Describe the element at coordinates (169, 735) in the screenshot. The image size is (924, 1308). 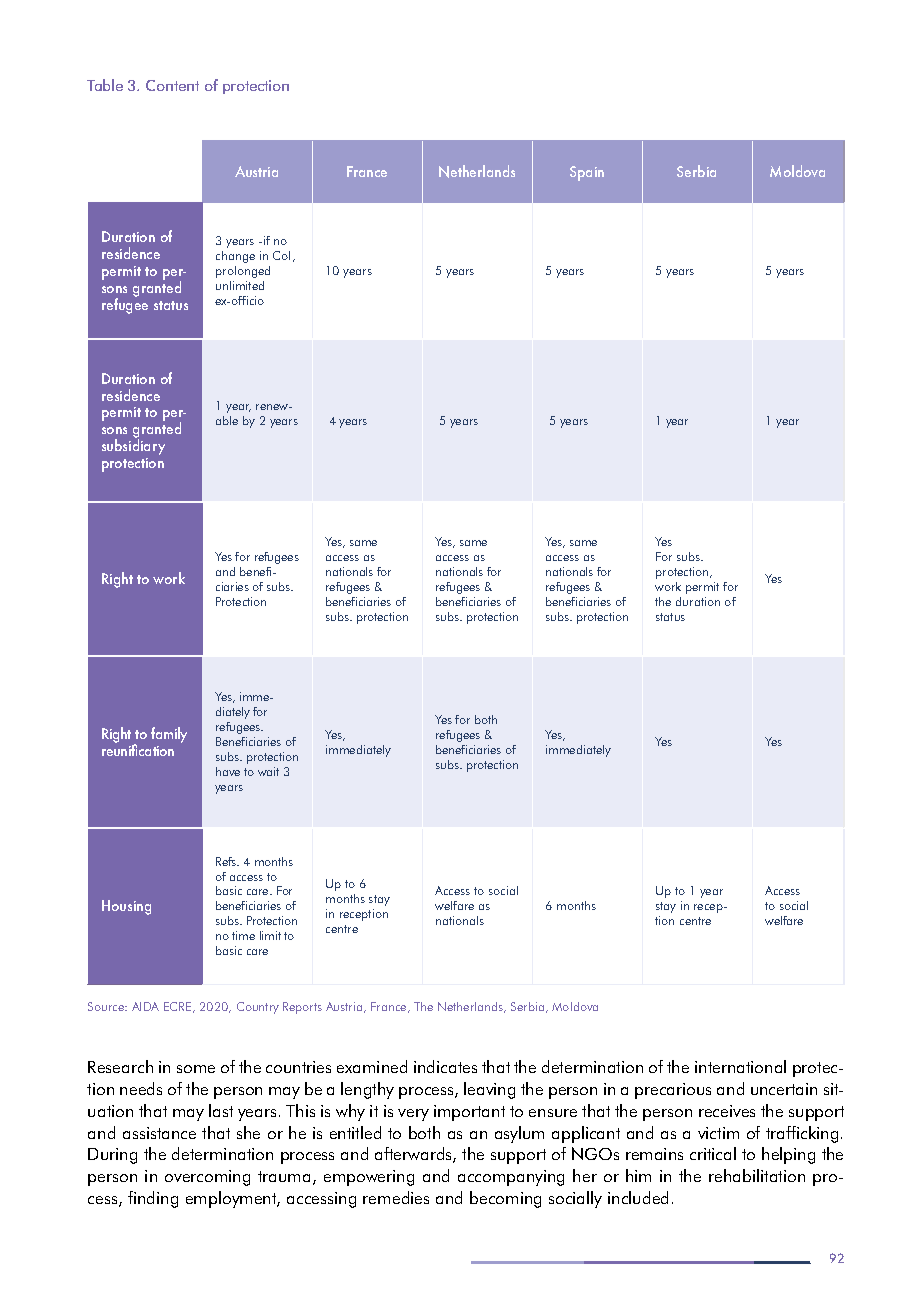
I see `family` at that location.
